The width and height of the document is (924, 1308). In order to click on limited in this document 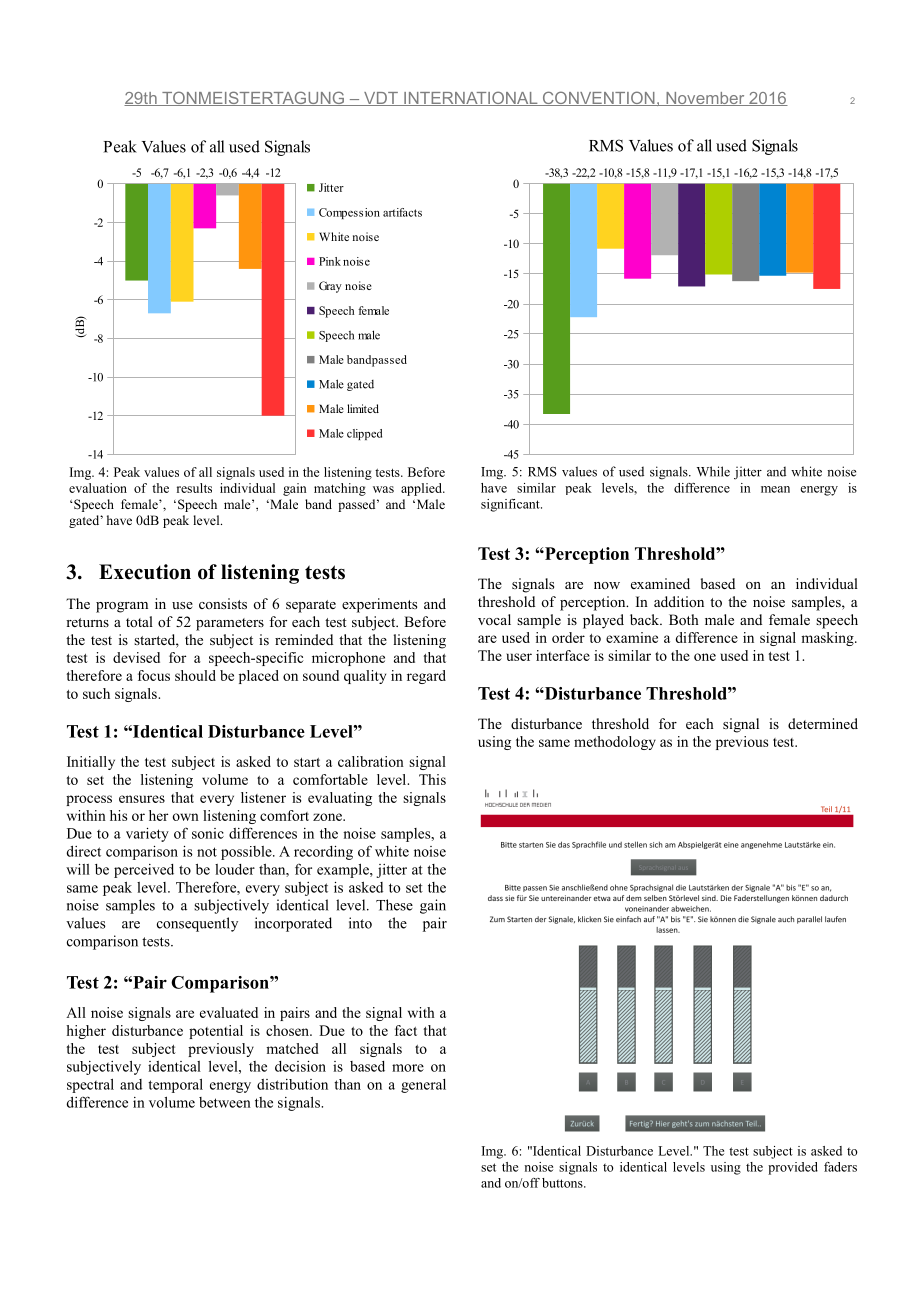, I will do `click(363, 408)`.
